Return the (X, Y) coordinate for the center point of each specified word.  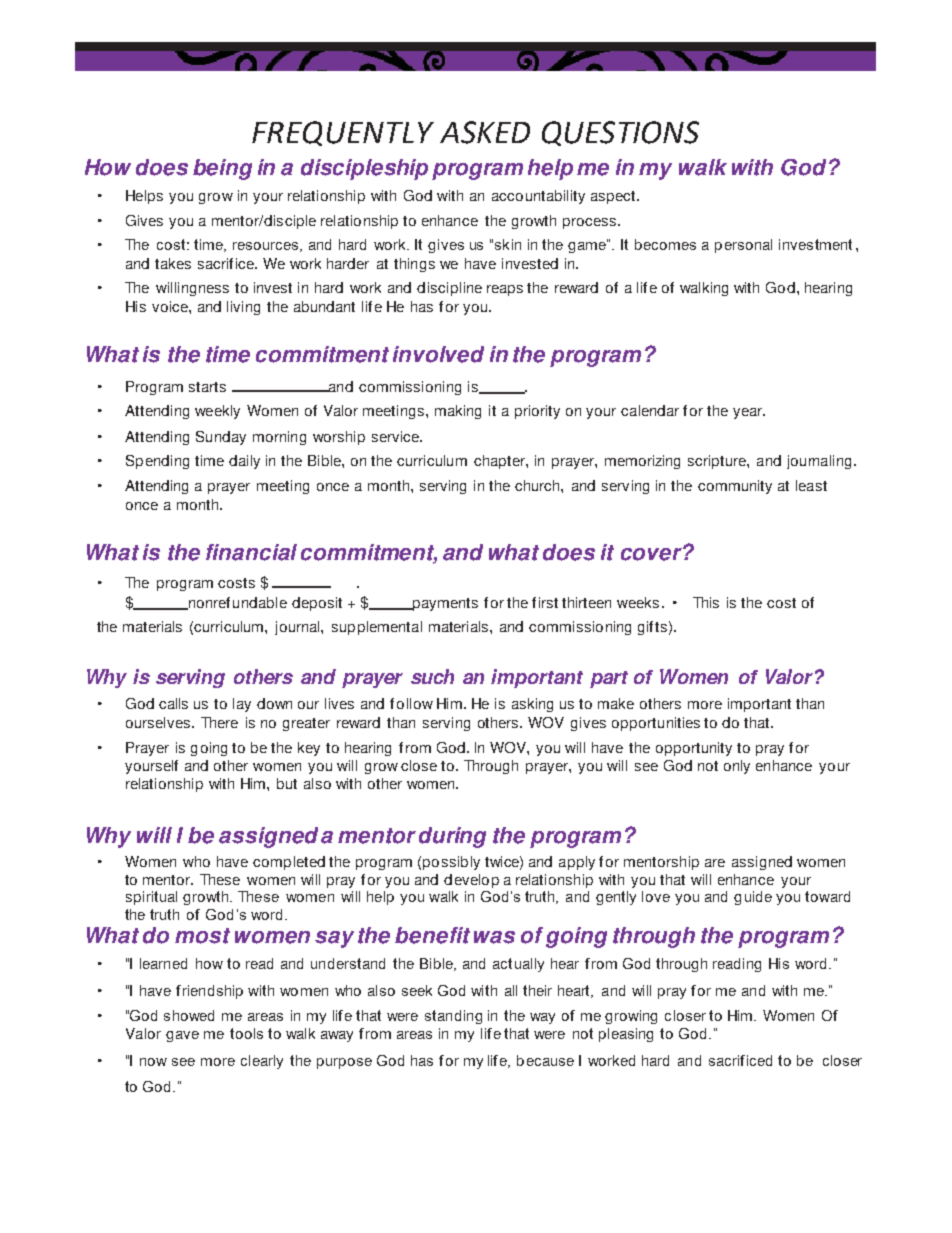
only (737, 767)
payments (444, 604)
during (452, 837)
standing (453, 1017)
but (287, 783)
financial (251, 552)
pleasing (626, 1035)
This (706, 602)
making (458, 412)
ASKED (485, 132)
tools (246, 1033)
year (749, 413)
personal (743, 246)
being (222, 169)
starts (207, 387)
